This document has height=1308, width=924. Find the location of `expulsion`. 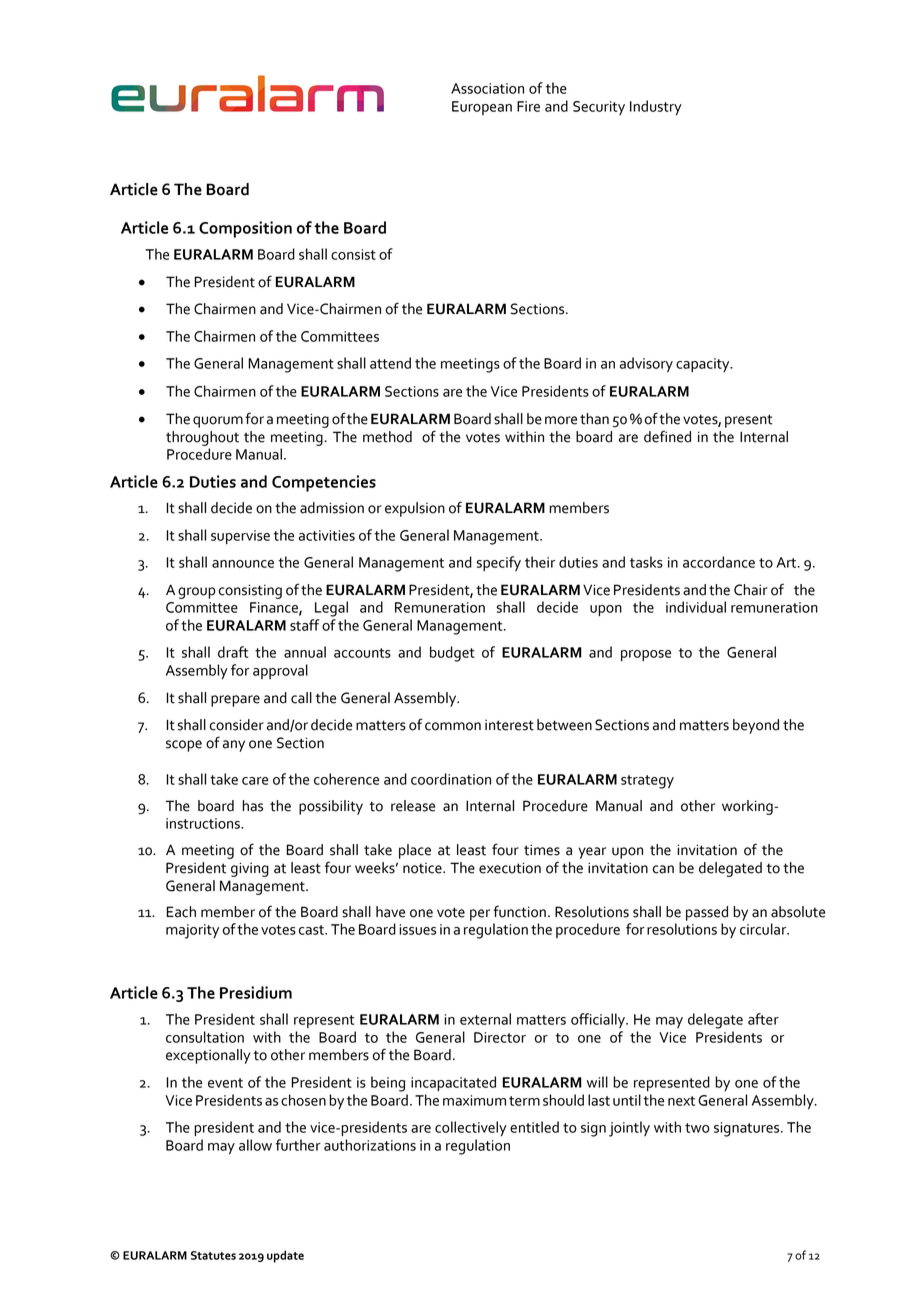

expulsion is located at coordinates (415, 509).
